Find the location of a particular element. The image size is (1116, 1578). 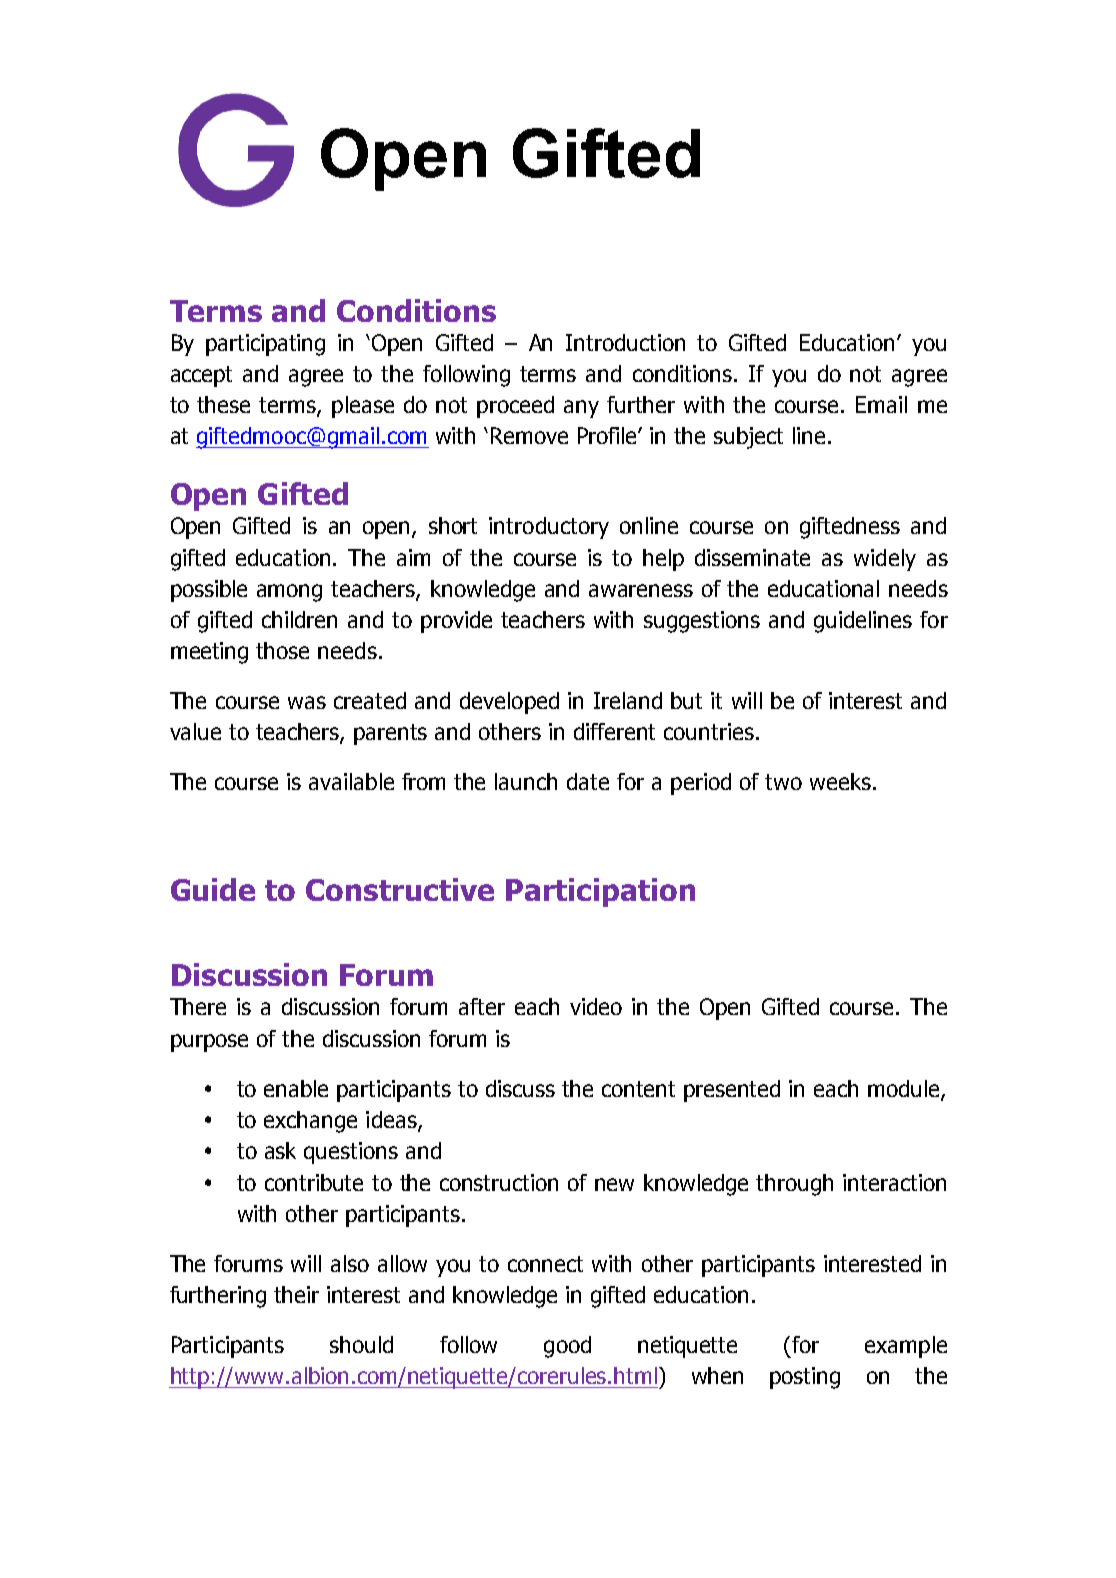

widely is located at coordinates (885, 560).
